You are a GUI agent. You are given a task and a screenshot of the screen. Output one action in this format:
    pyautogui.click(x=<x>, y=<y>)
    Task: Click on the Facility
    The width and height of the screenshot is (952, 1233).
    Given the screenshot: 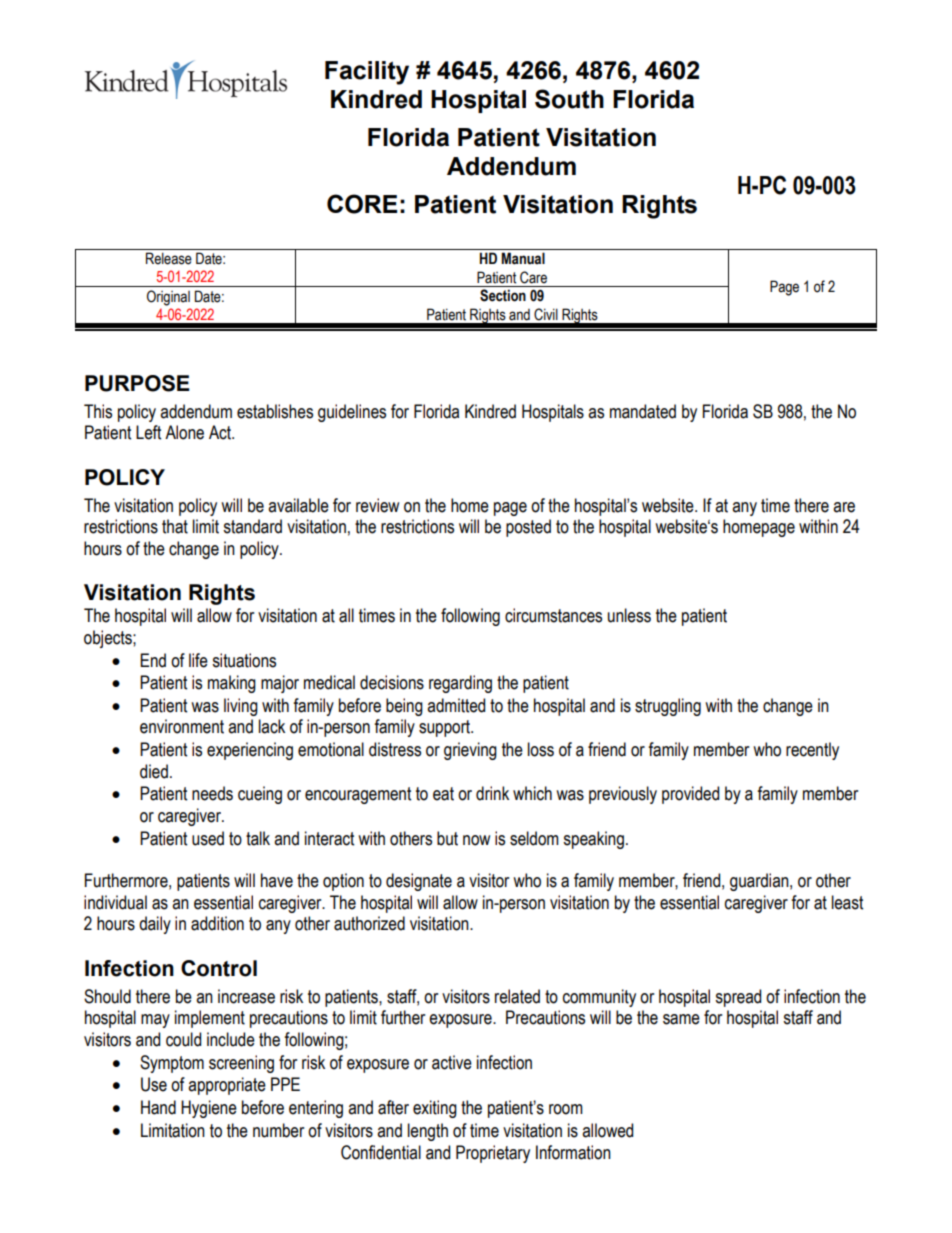 What is the action you would take?
    pyautogui.click(x=367, y=73)
